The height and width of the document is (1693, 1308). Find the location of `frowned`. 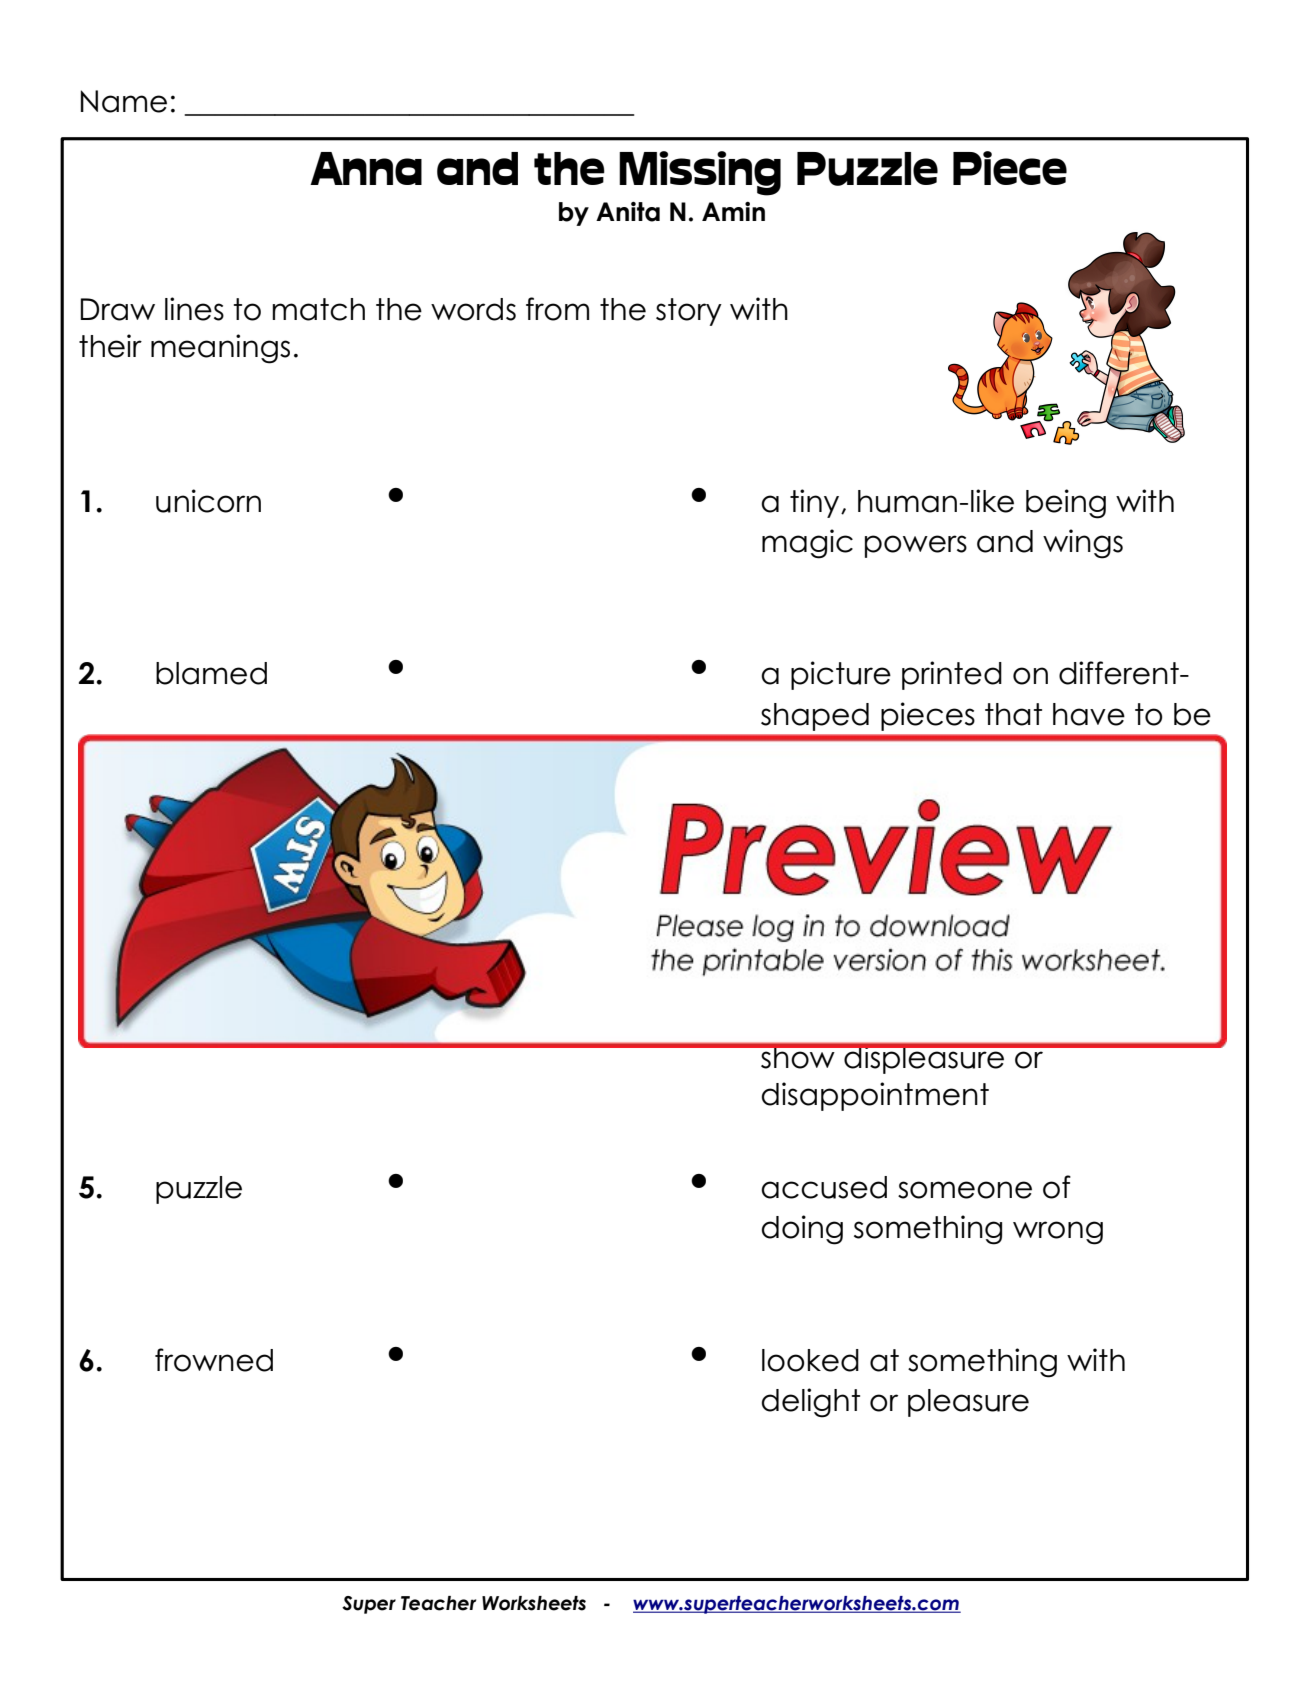

frowned is located at coordinates (214, 1360).
